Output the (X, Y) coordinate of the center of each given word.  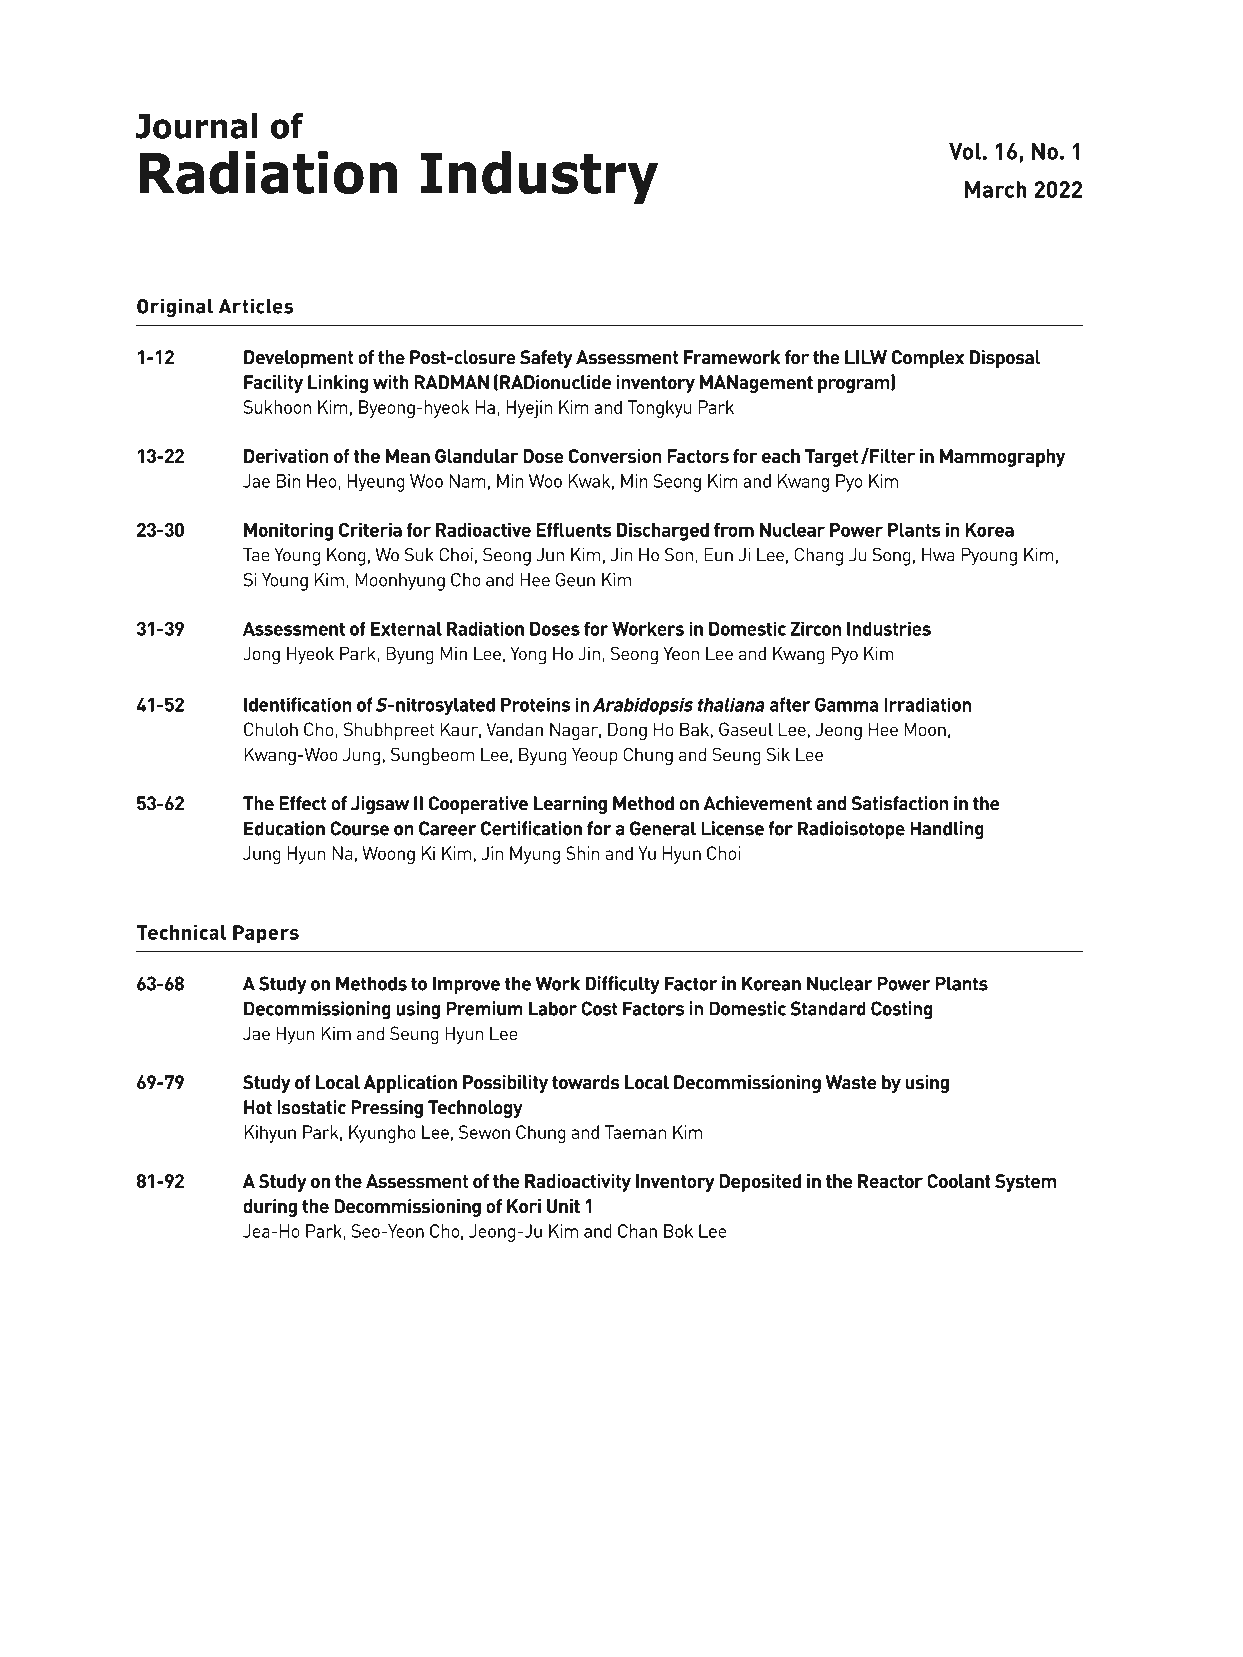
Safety (546, 359)
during (270, 1208)
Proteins (535, 704)
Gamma (847, 704)
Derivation (286, 456)
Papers (266, 934)
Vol (965, 151)
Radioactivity (578, 1183)
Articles (256, 306)
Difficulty (622, 985)
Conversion (615, 456)
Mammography (1002, 458)
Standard (828, 1008)
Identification (298, 704)
